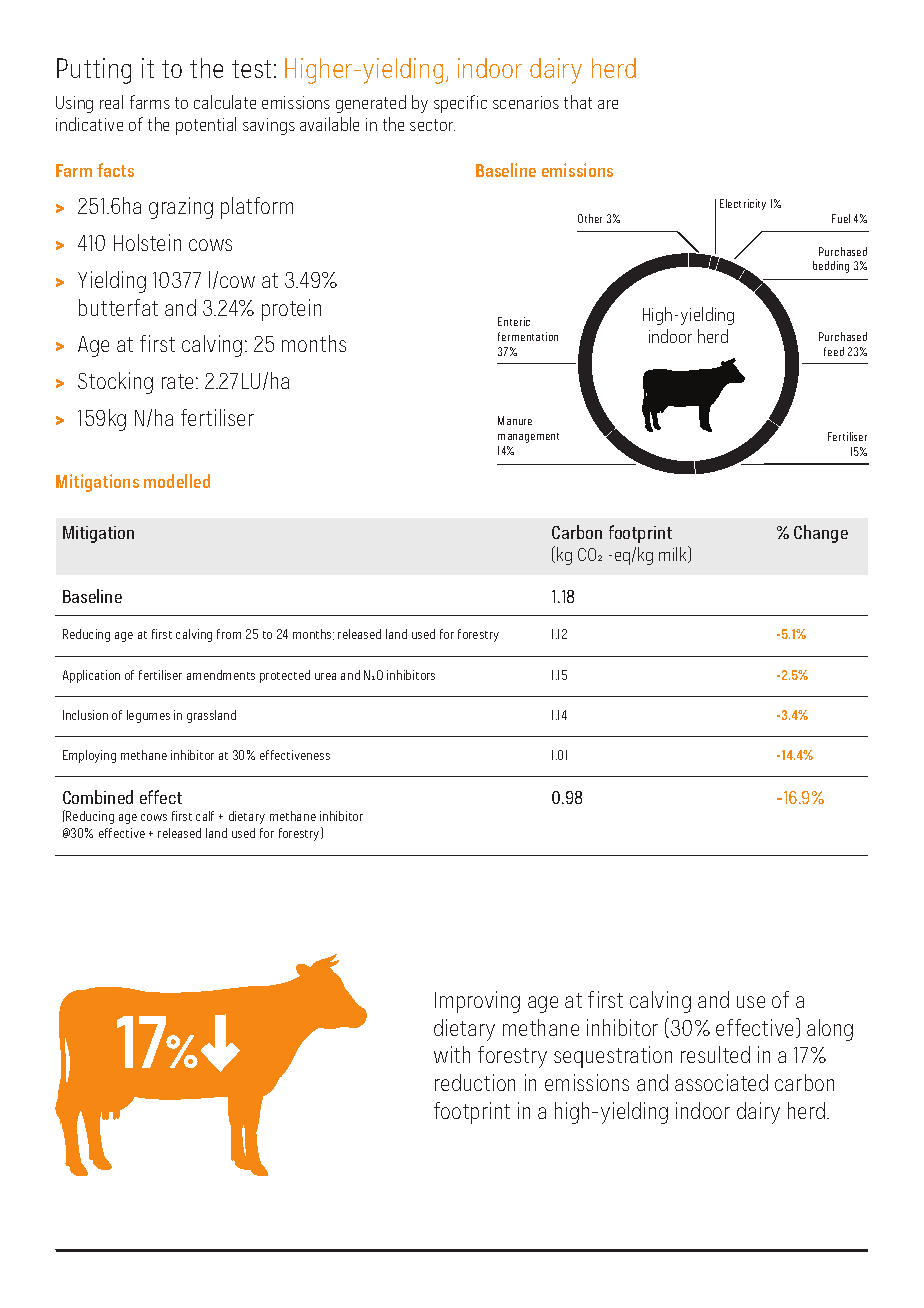  I want to click on butterfat, so click(118, 307).
